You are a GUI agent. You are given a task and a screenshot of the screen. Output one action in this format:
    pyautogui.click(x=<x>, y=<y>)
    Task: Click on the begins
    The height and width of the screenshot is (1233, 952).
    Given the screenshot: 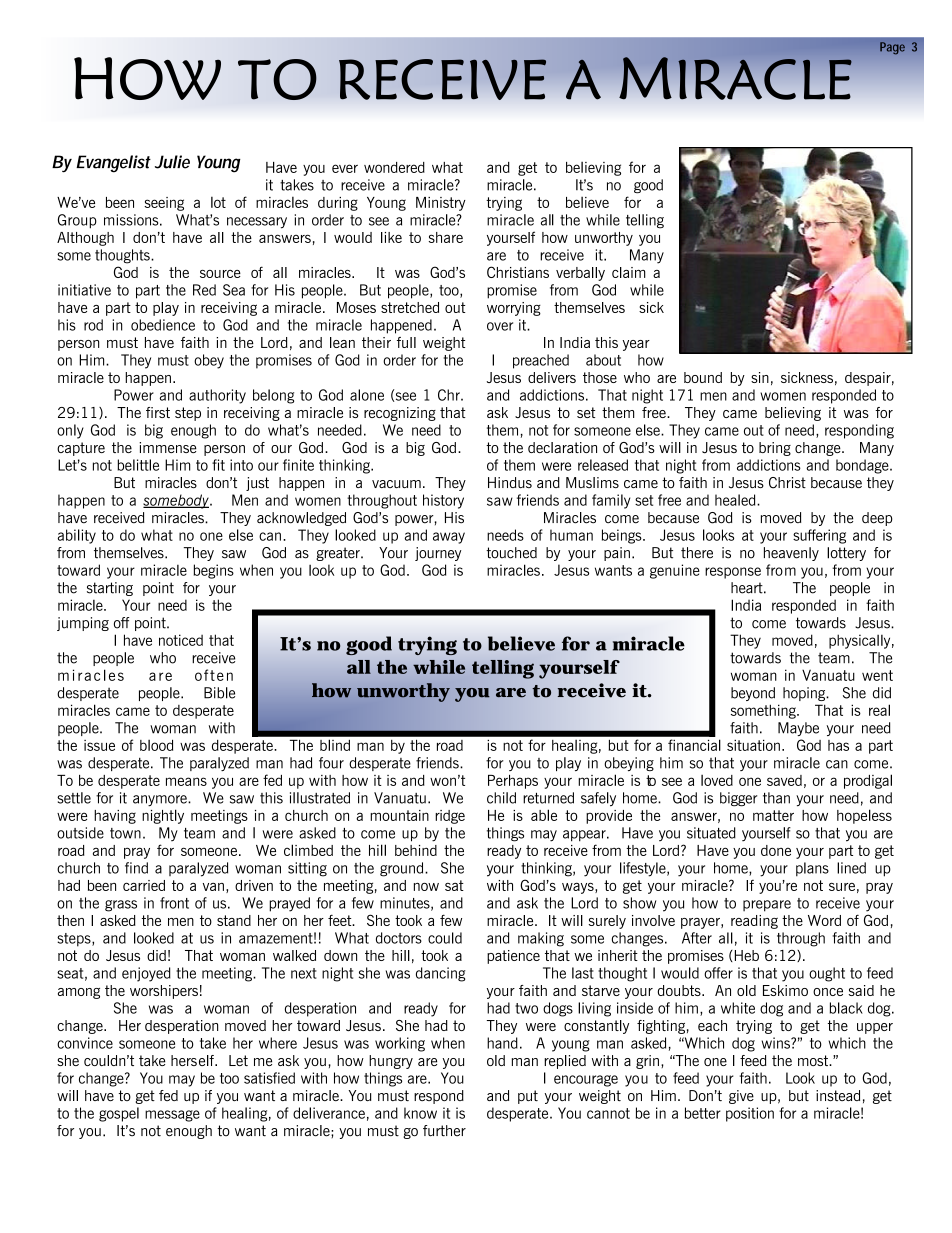 What is the action you would take?
    pyautogui.click(x=213, y=571)
